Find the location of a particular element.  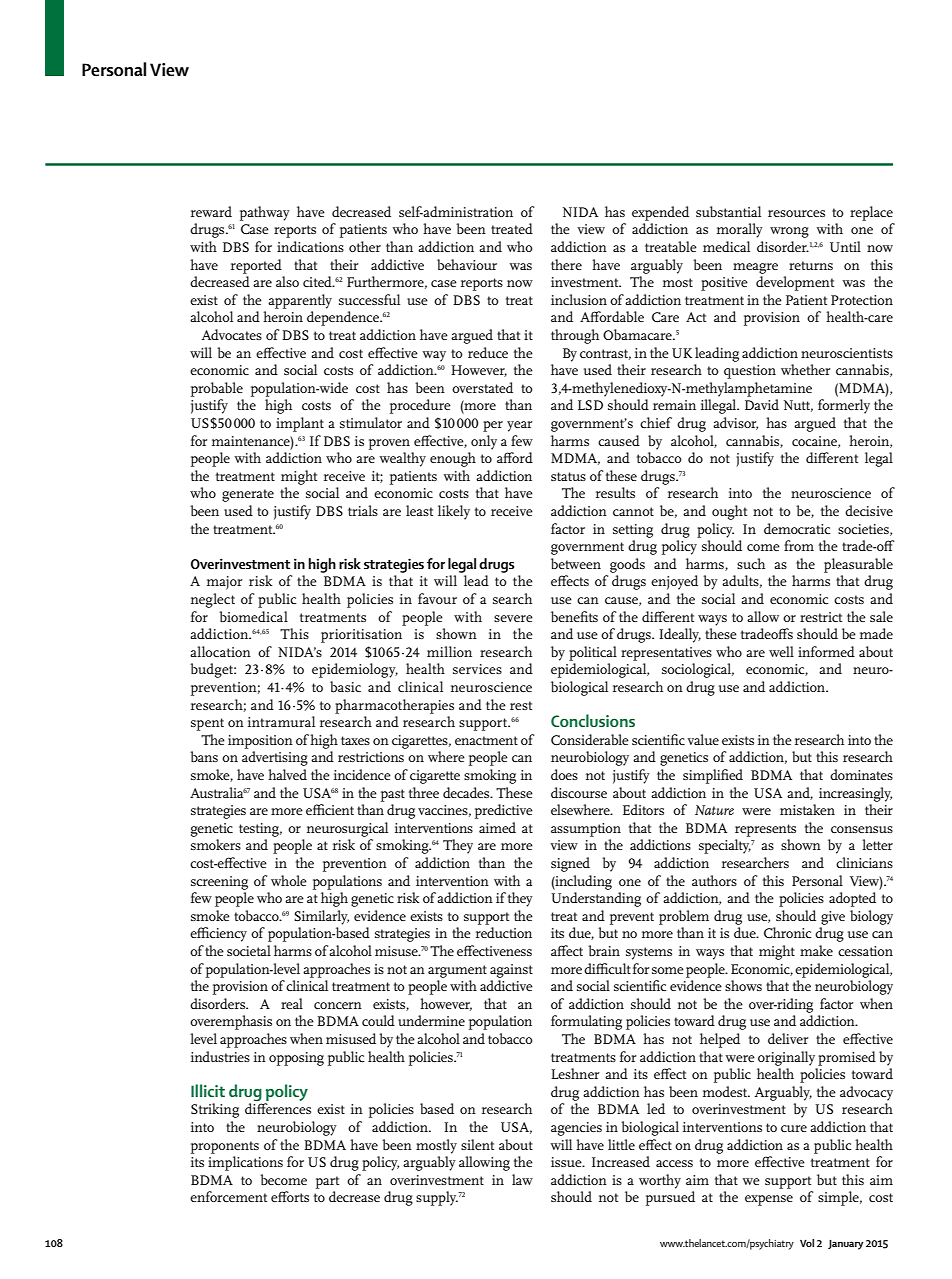

intramural is located at coordinates (281, 721).
